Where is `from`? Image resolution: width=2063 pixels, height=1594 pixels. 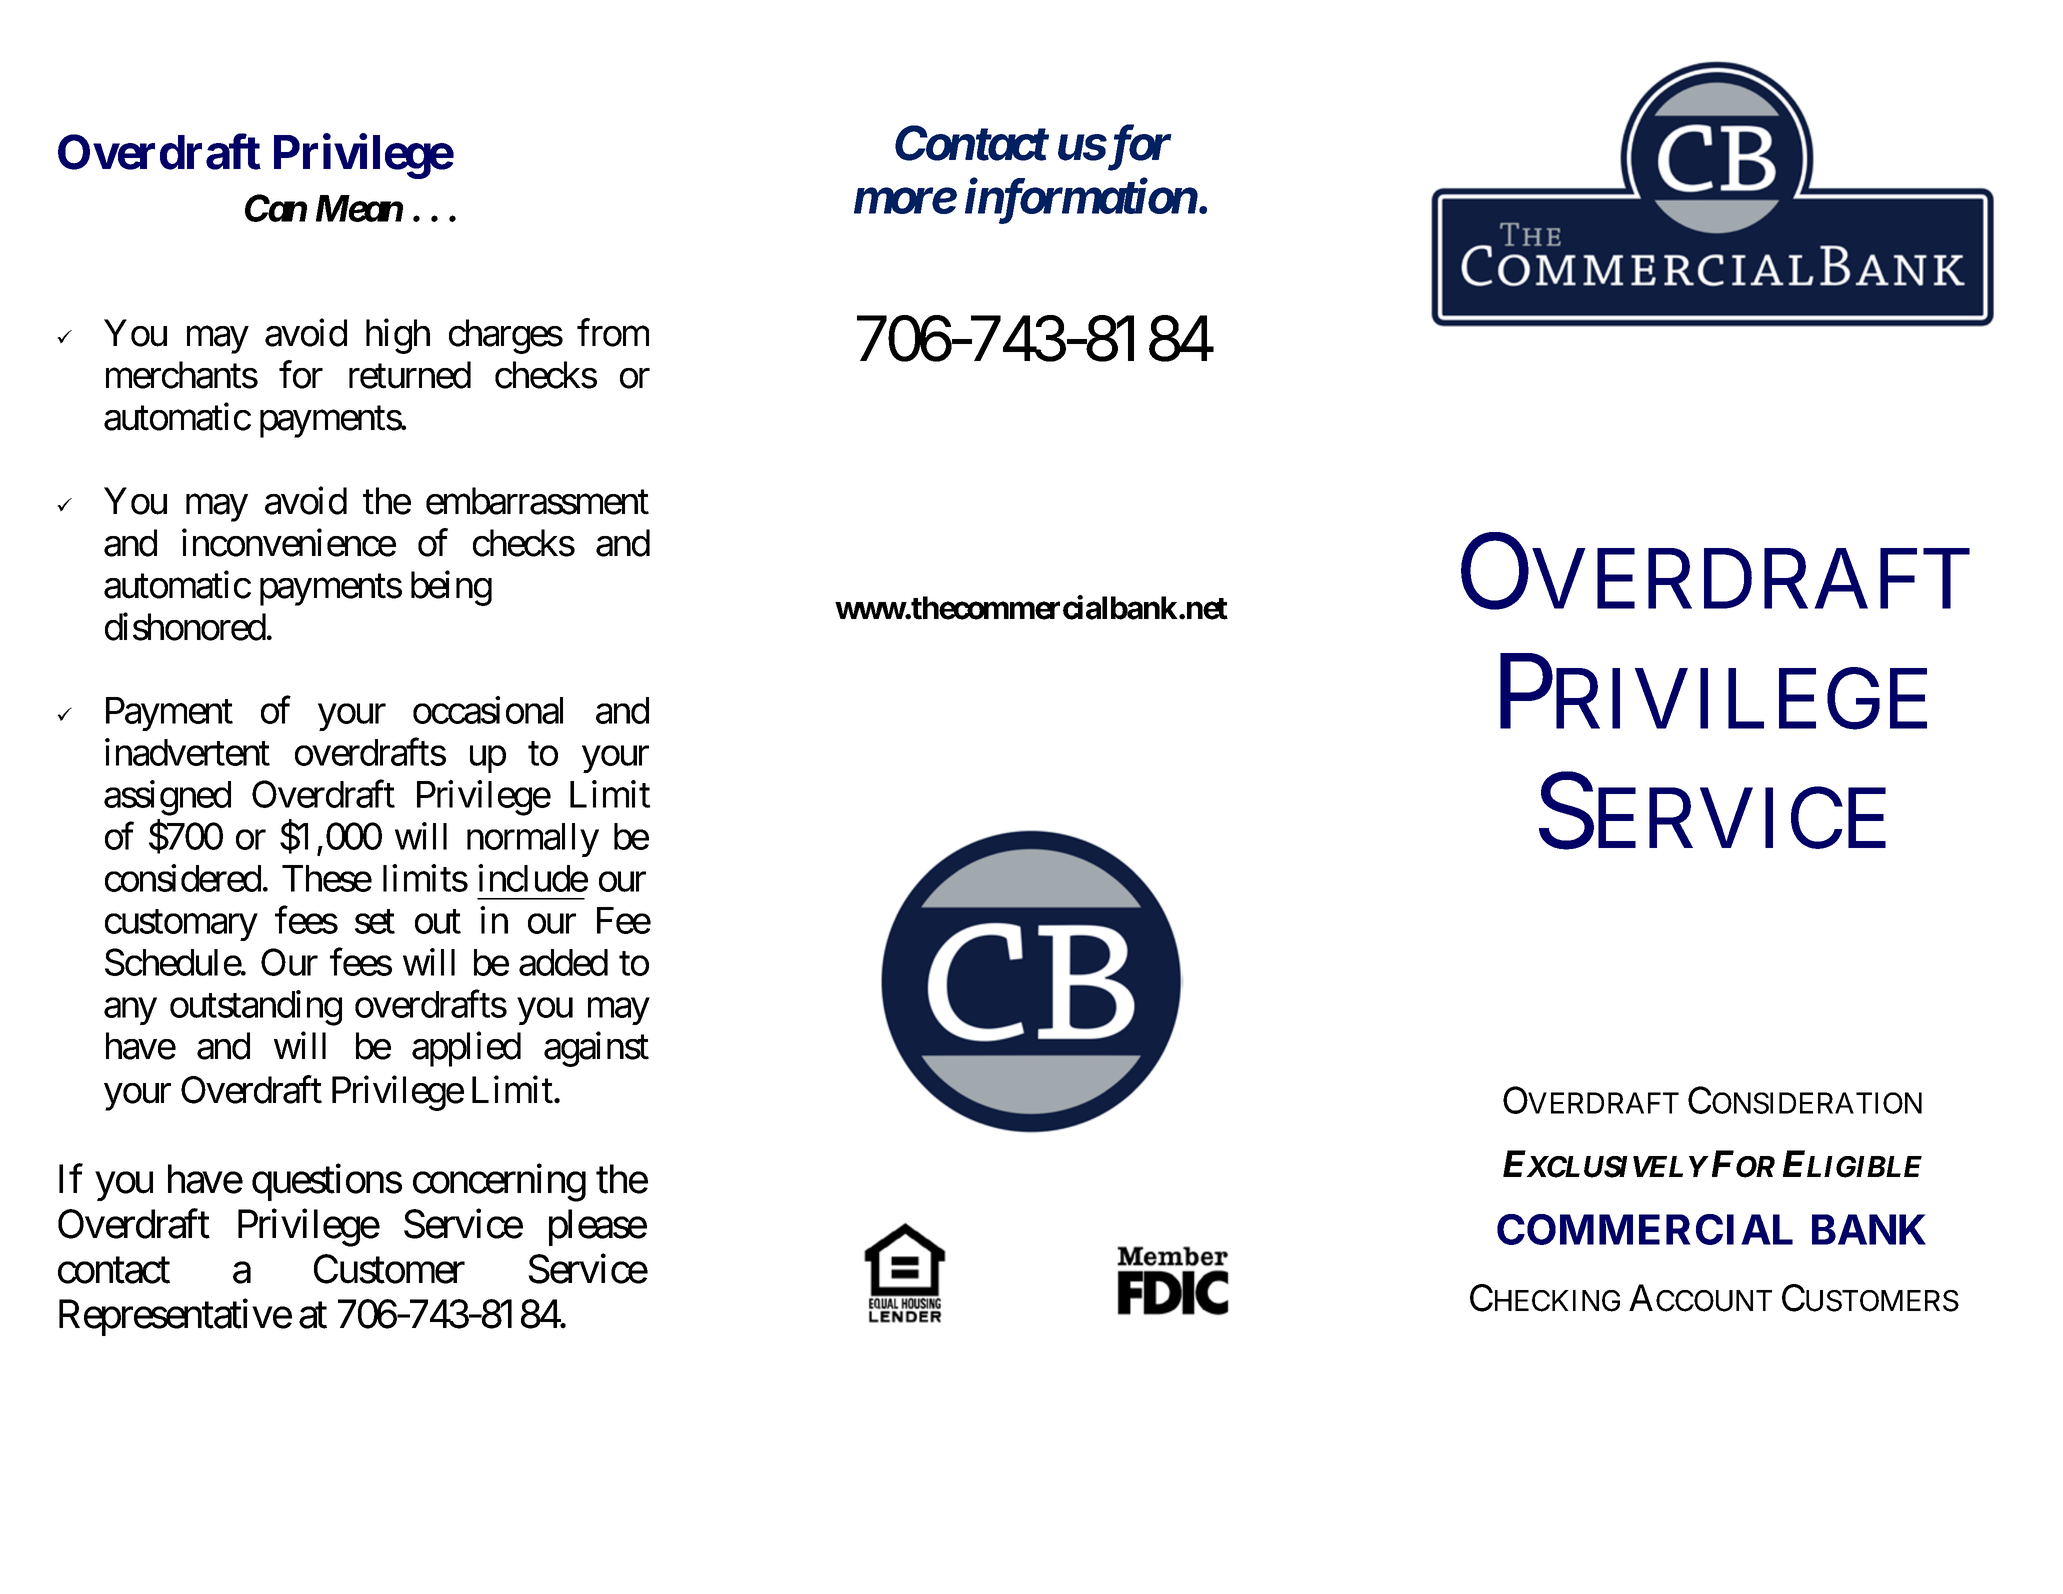 from is located at coordinates (613, 333).
